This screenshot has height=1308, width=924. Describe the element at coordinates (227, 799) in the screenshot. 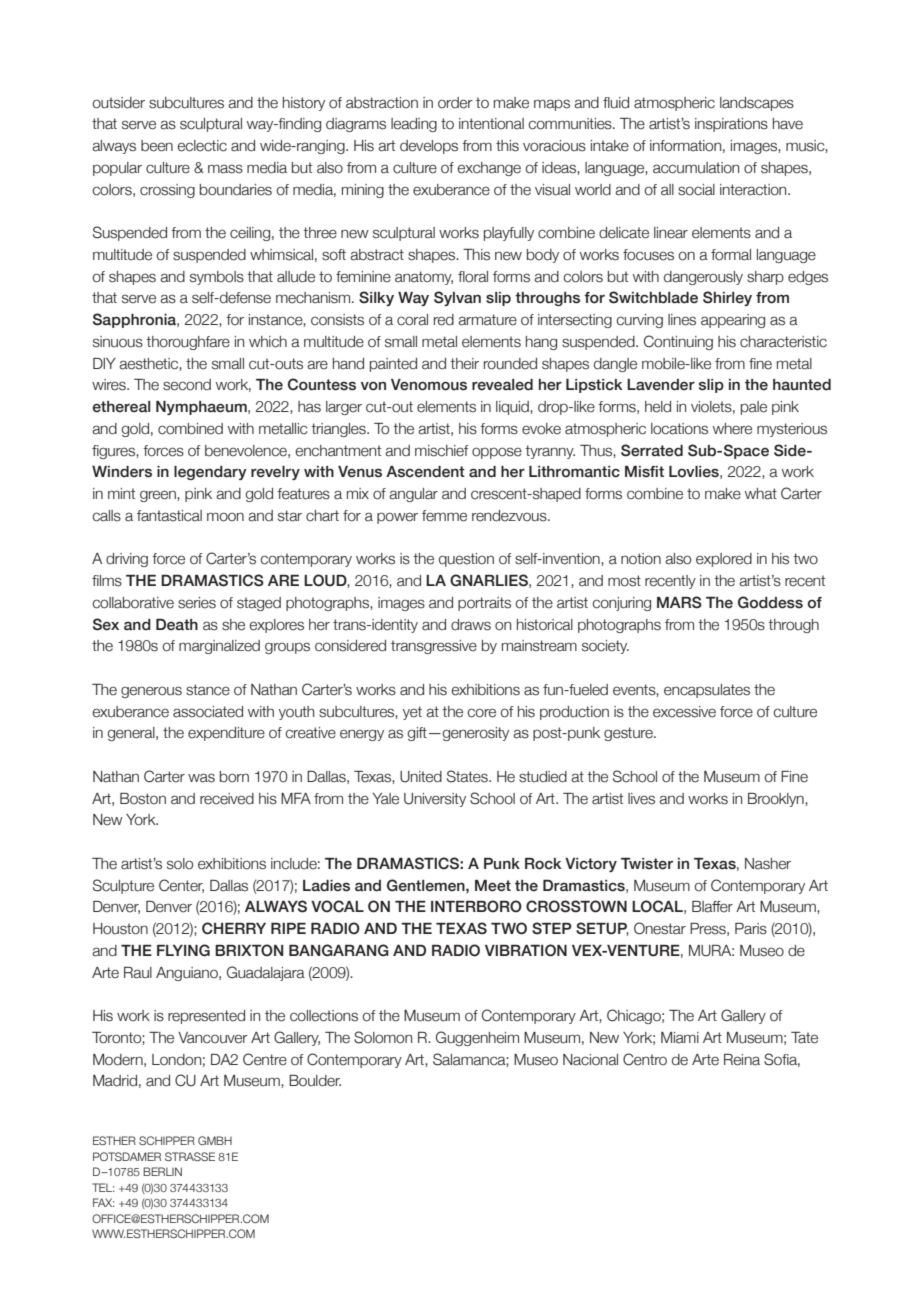

I see `received` at that location.
